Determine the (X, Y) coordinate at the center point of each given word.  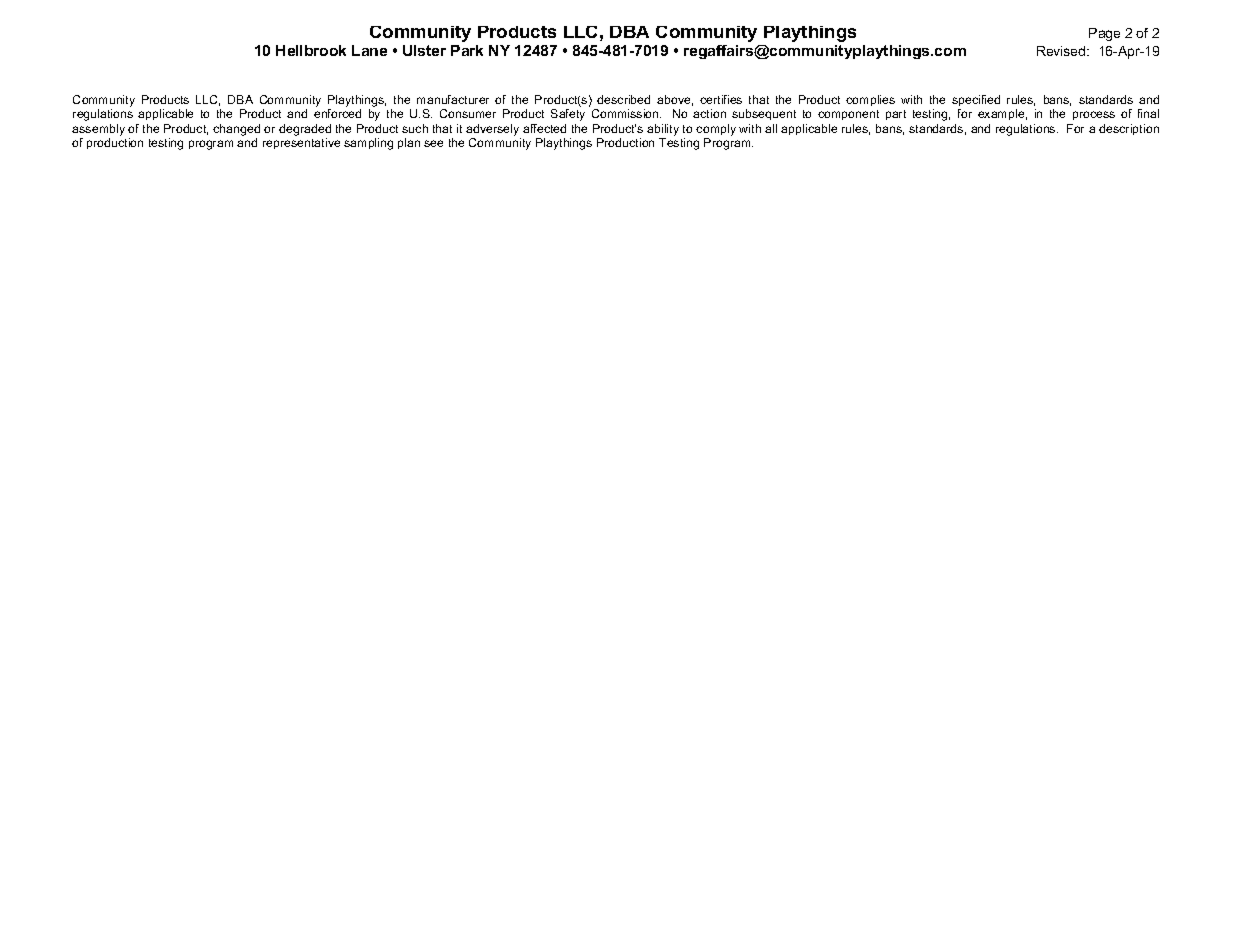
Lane (369, 50)
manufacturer (453, 99)
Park (467, 50)
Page (1104, 34)
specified (976, 100)
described (623, 99)
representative (301, 143)
